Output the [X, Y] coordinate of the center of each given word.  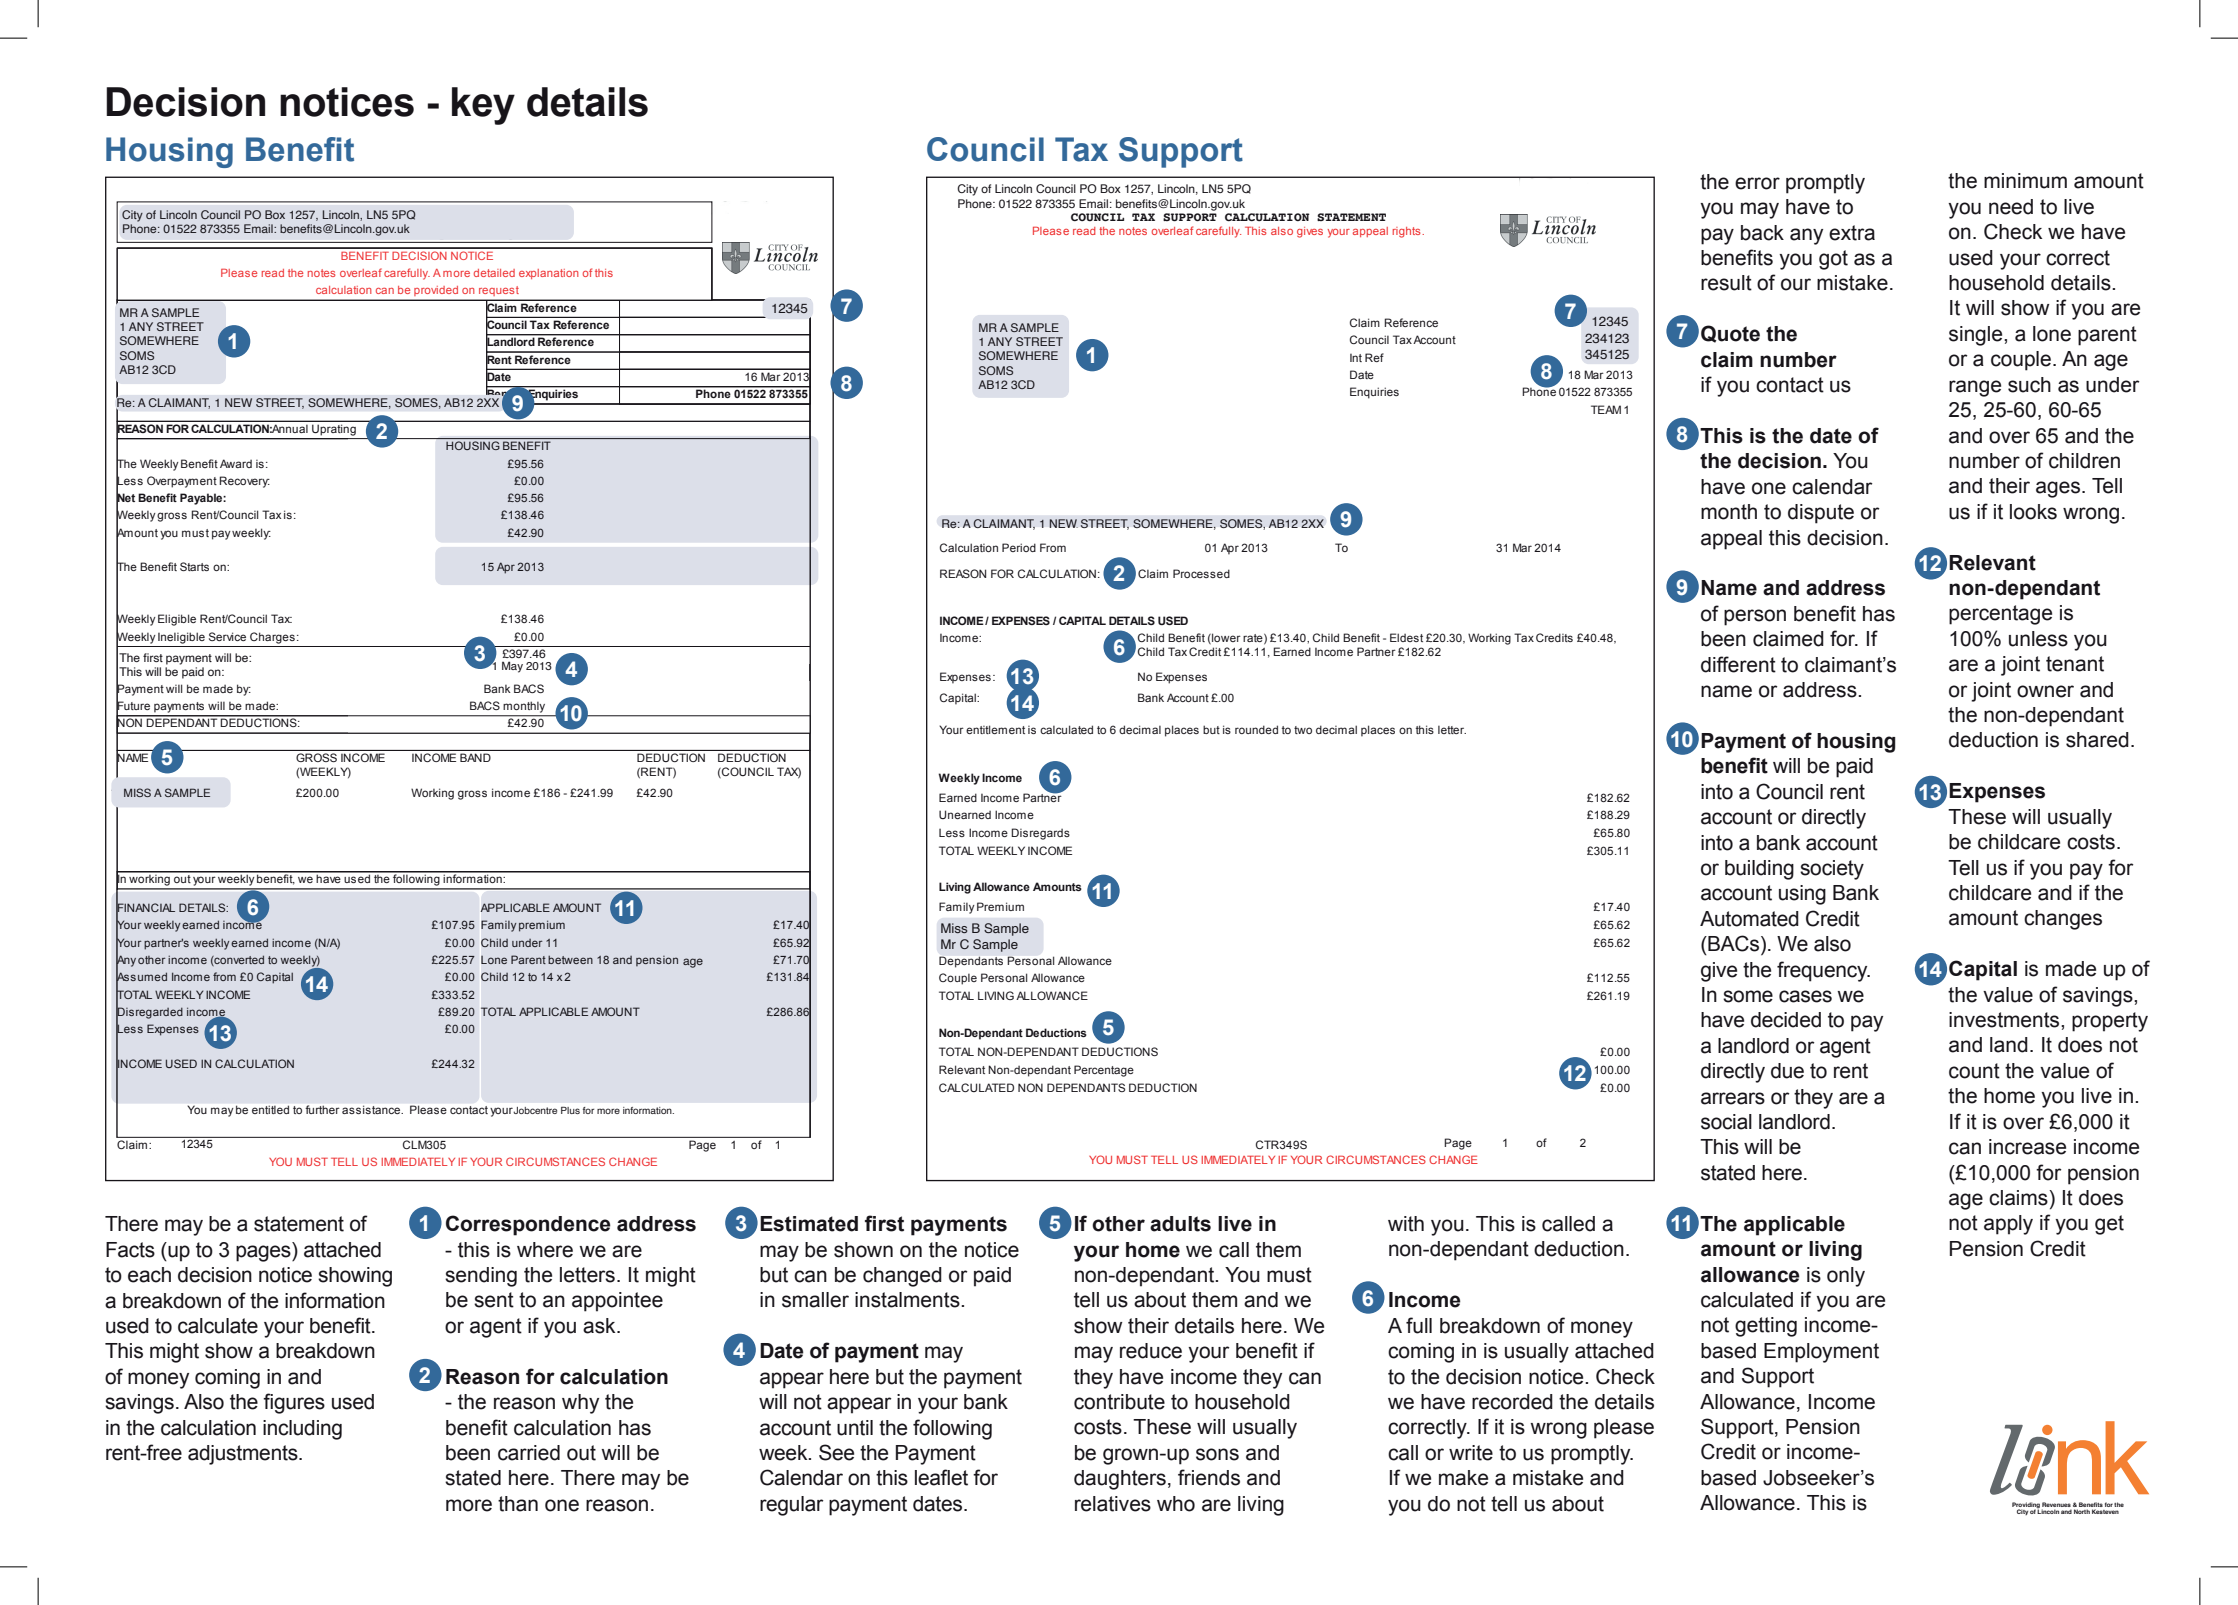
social [1726, 1122]
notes [1133, 231]
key [483, 106]
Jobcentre [534, 1110]
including [302, 1430]
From [1053, 547]
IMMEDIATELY [1238, 1159]
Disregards [1040, 834]
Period [1019, 547]
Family [957, 908]
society [1832, 870]
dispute [1821, 514]
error [1757, 183]
